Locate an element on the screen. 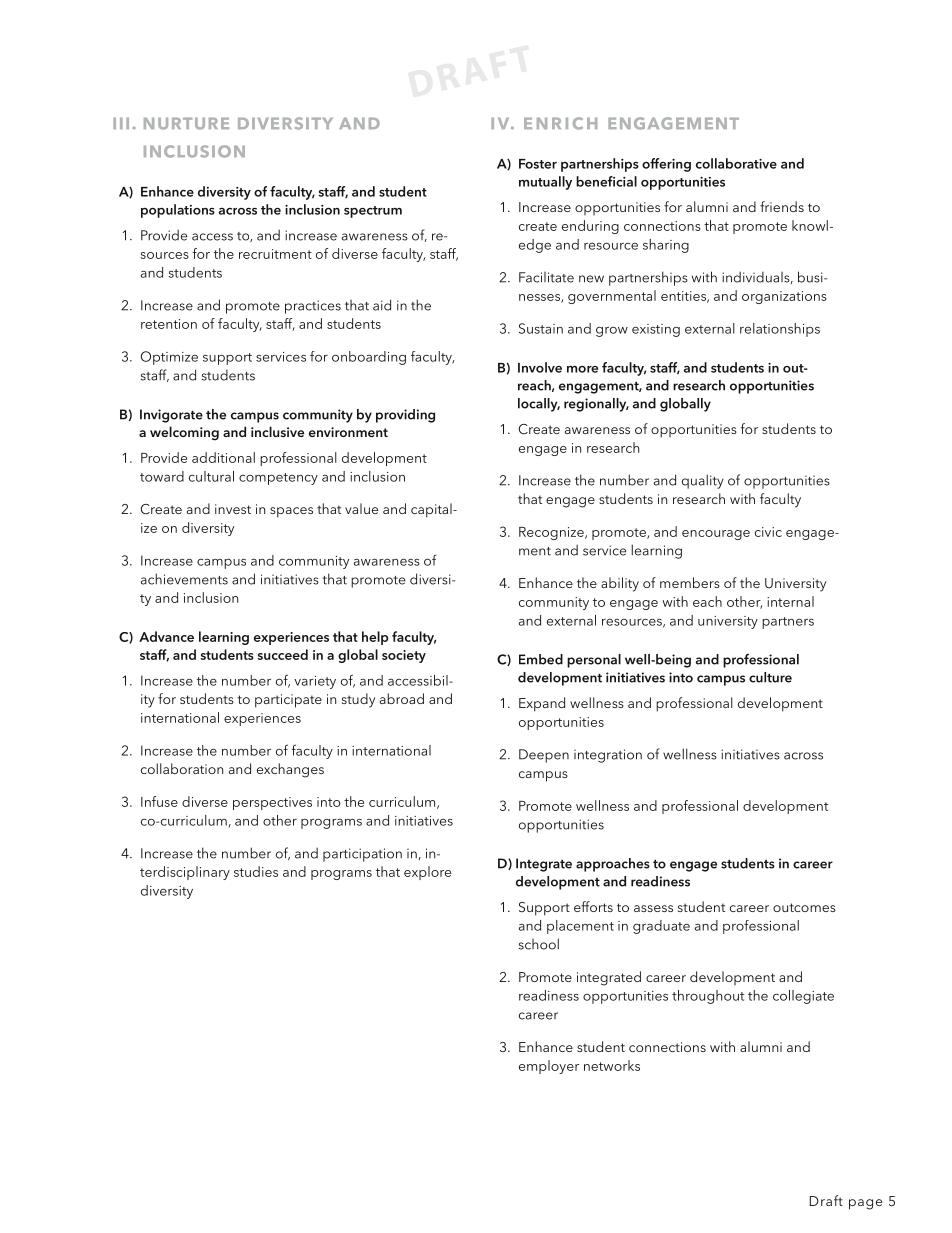  collaboration is located at coordinates (182, 768).
